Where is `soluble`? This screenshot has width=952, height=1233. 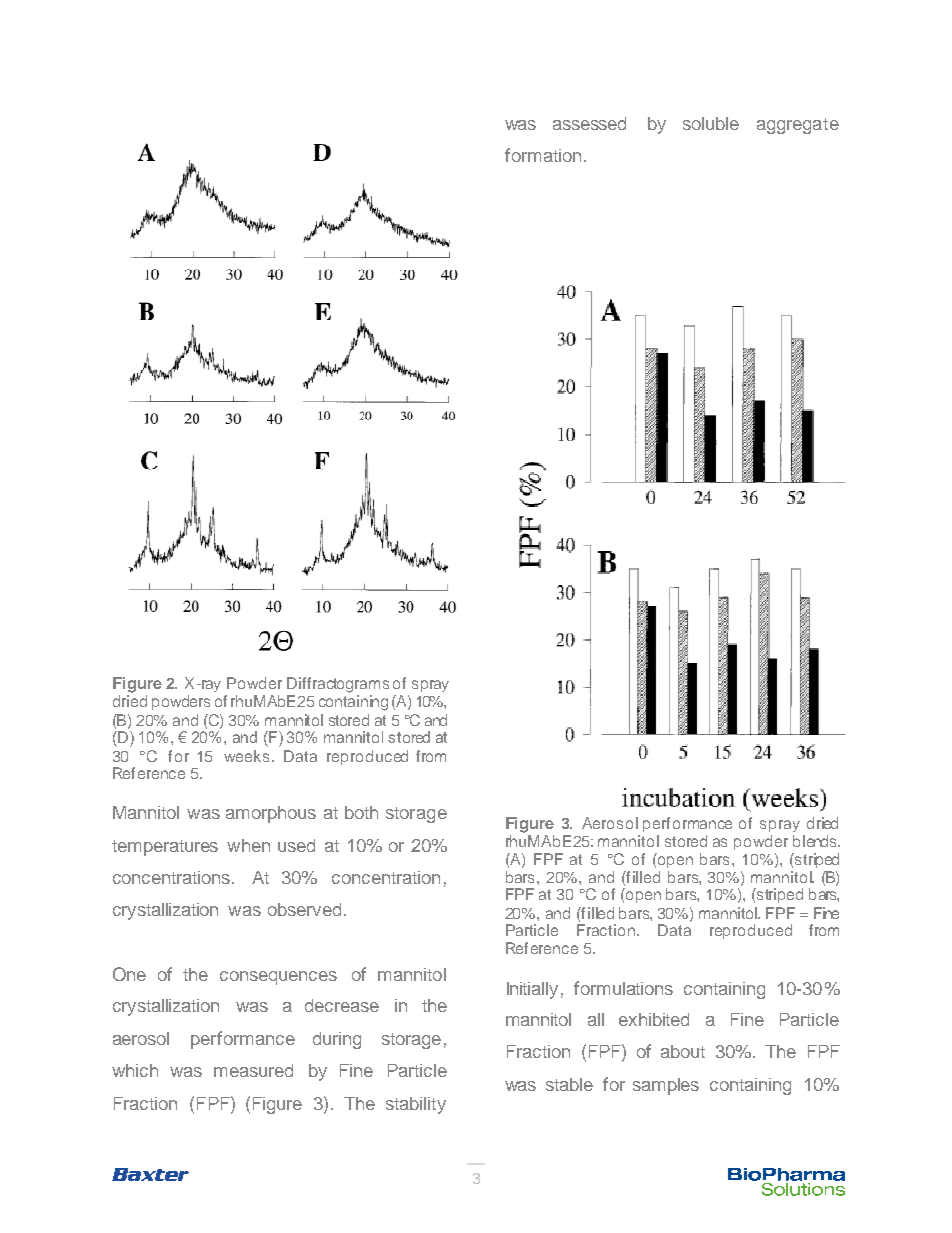 soluble is located at coordinates (711, 123).
